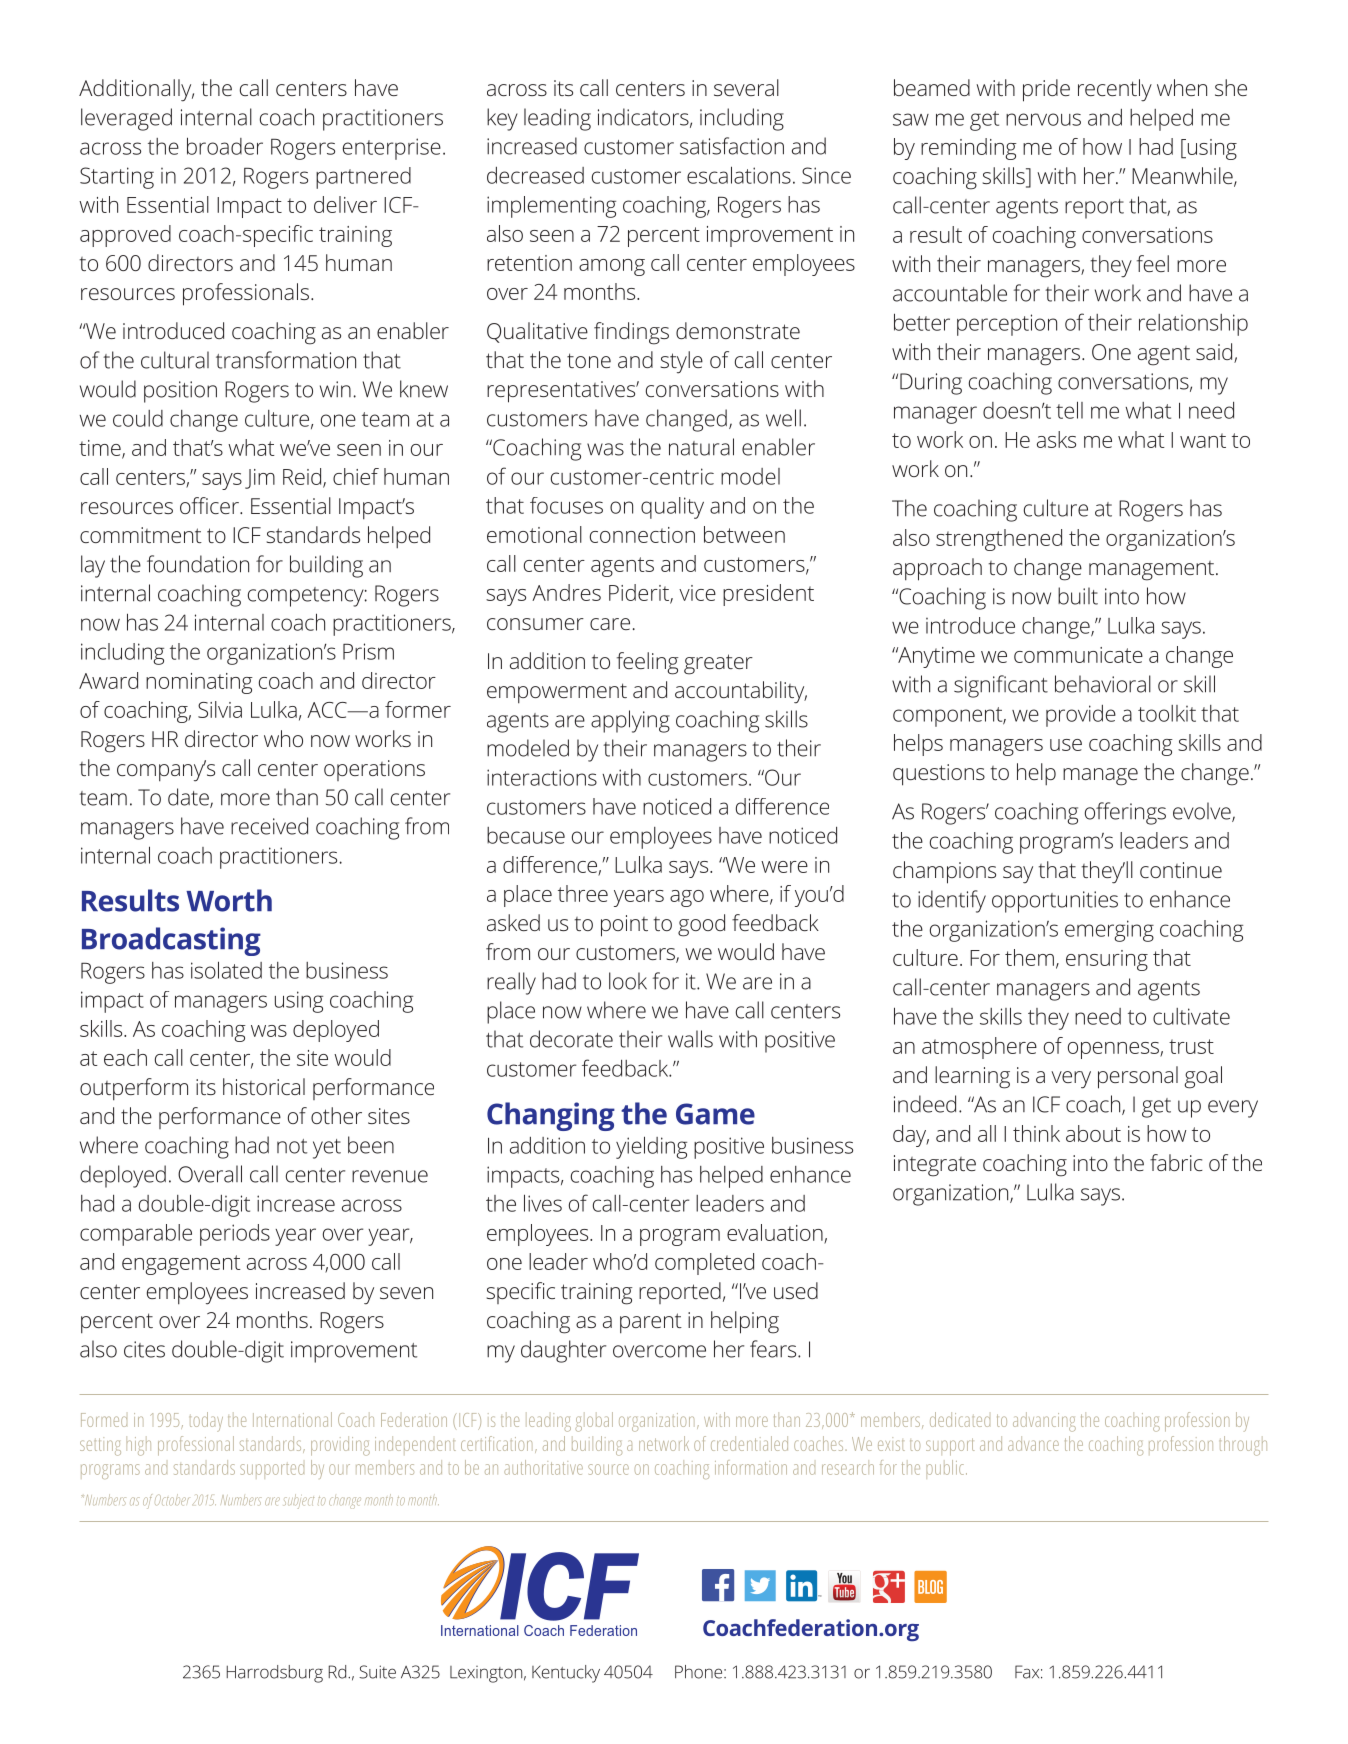 This screenshot has height=1744, width=1348. I want to click on advancing, so click(1044, 1422).
